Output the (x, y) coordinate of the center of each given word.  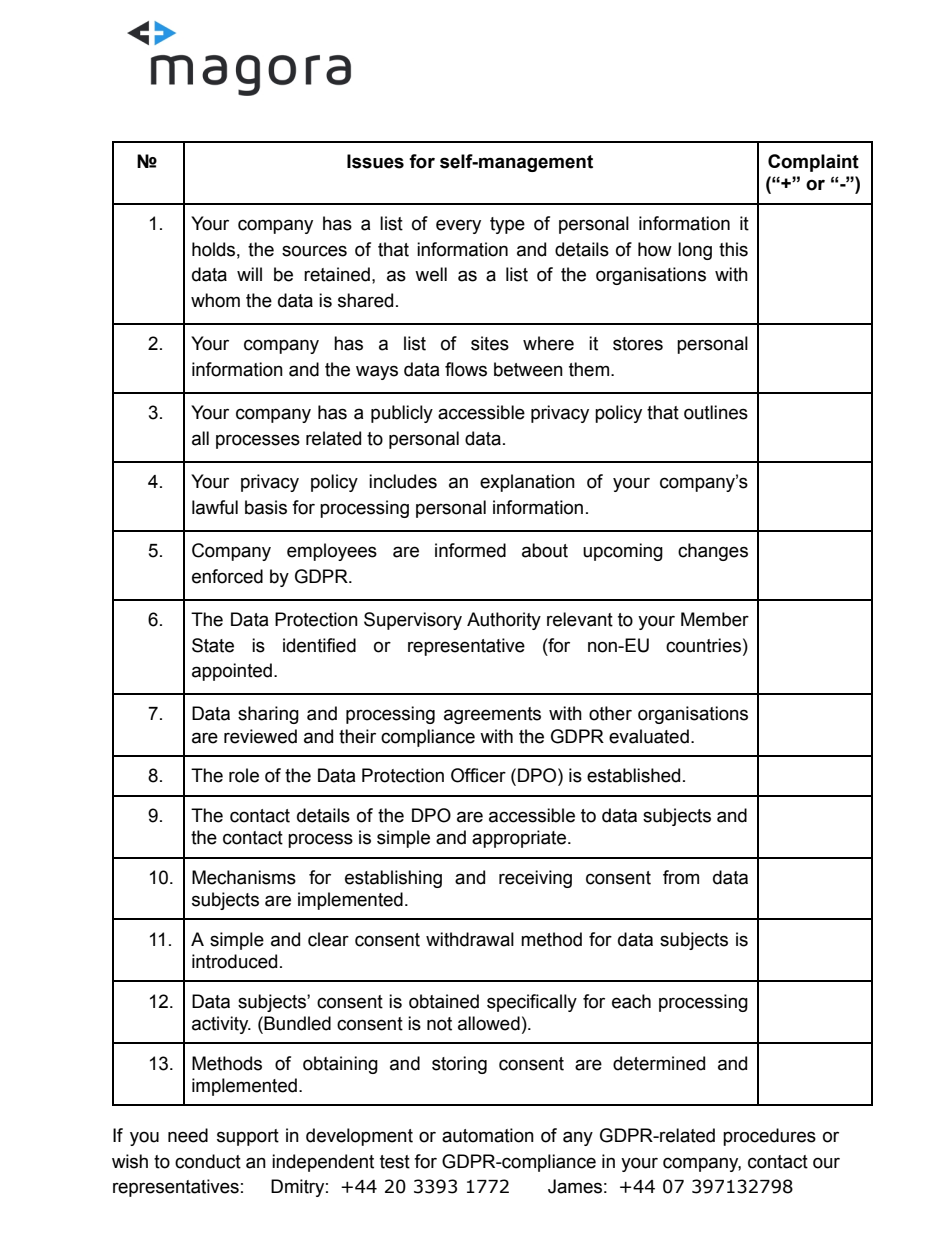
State (213, 645)
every (458, 226)
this (733, 249)
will (249, 274)
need (188, 1135)
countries (703, 645)
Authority (504, 621)
